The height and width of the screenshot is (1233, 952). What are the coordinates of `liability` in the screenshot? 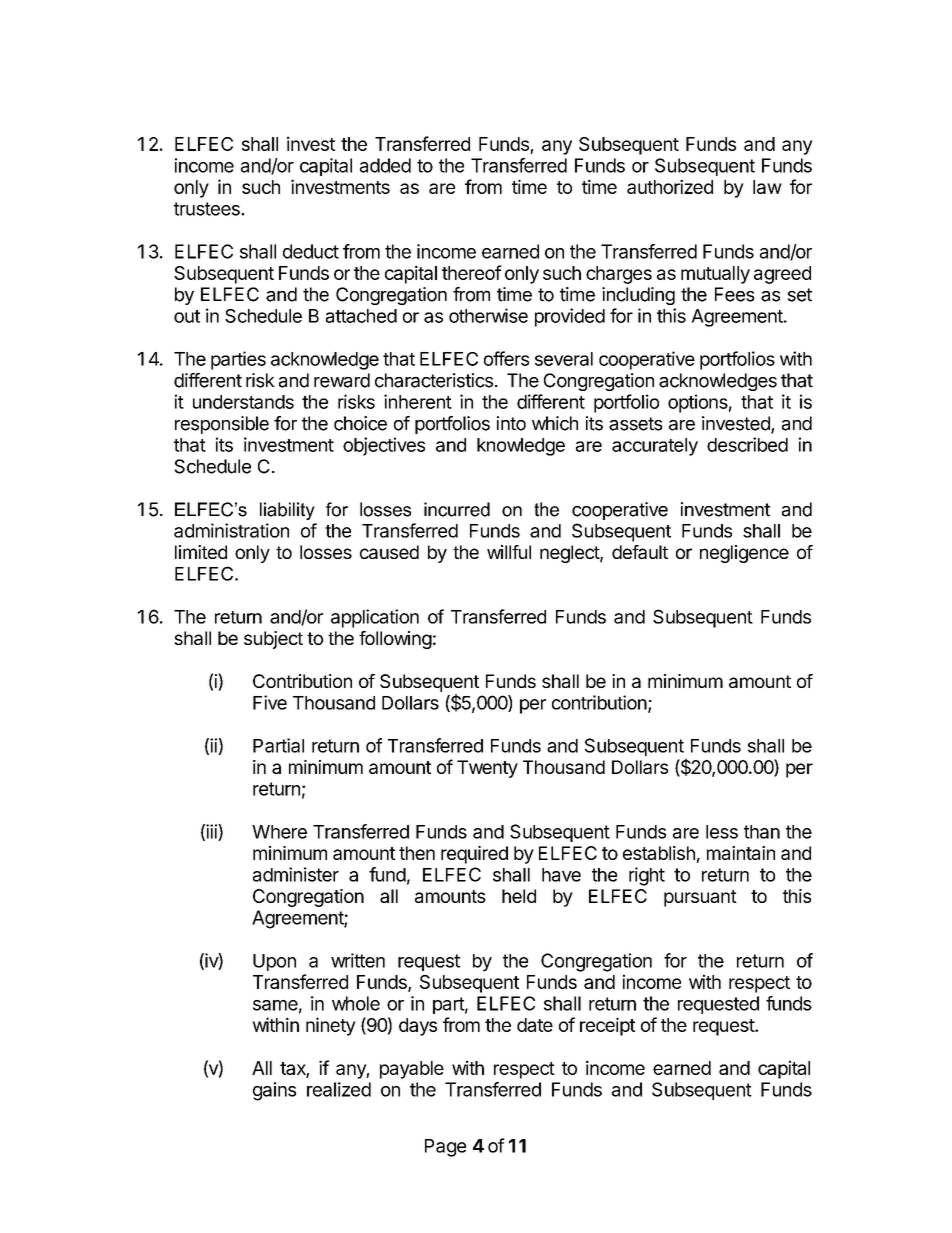 It's located at (287, 511).
